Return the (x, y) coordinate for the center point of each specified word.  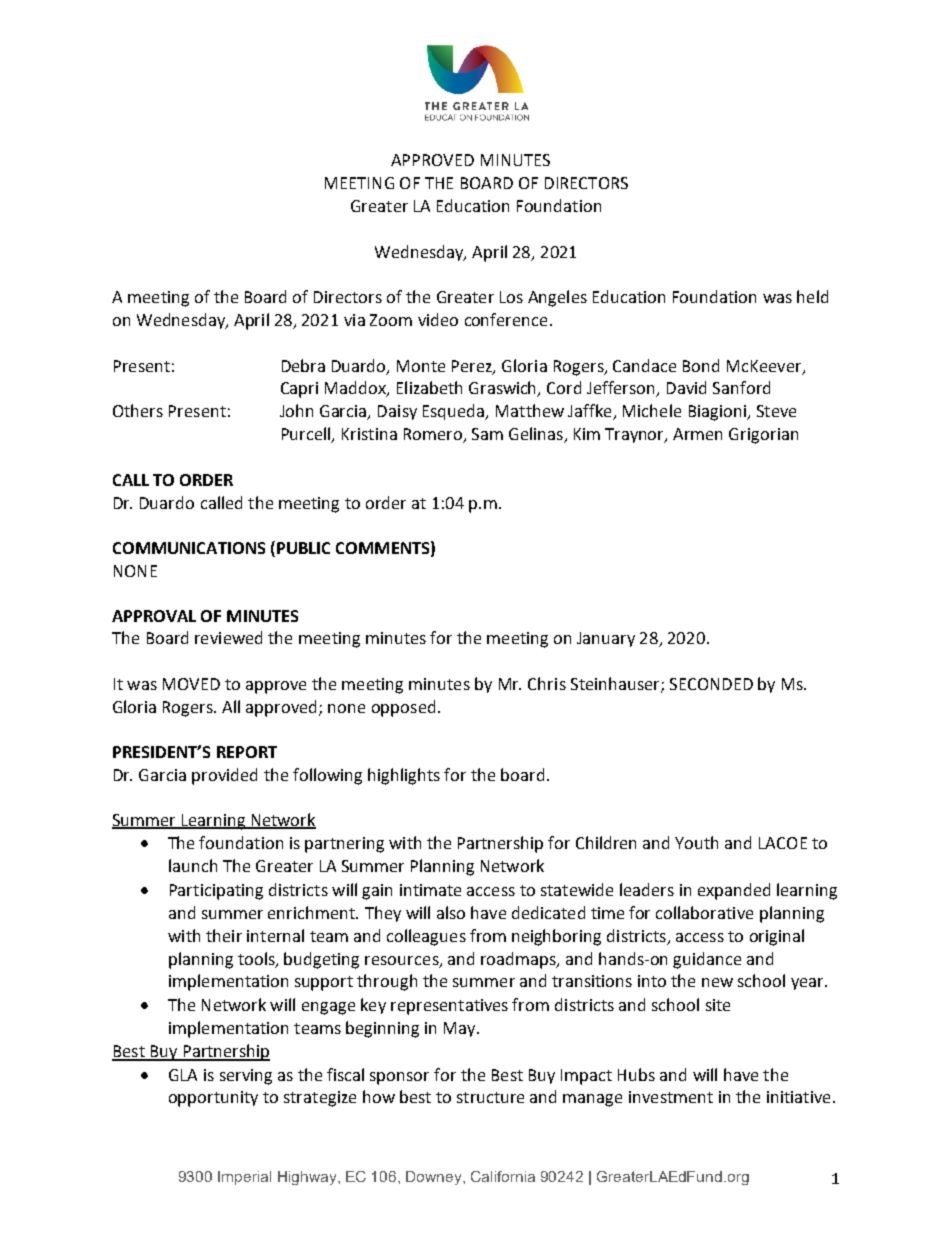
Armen (697, 434)
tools (257, 959)
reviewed (228, 637)
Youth (696, 842)
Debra (303, 365)
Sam (487, 434)
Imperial (244, 1178)
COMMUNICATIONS (189, 548)
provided (224, 776)
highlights (404, 776)
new (717, 982)
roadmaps (519, 960)
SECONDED (711, 684)
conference (506, 319)
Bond (701, 365)
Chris (547, 683)
